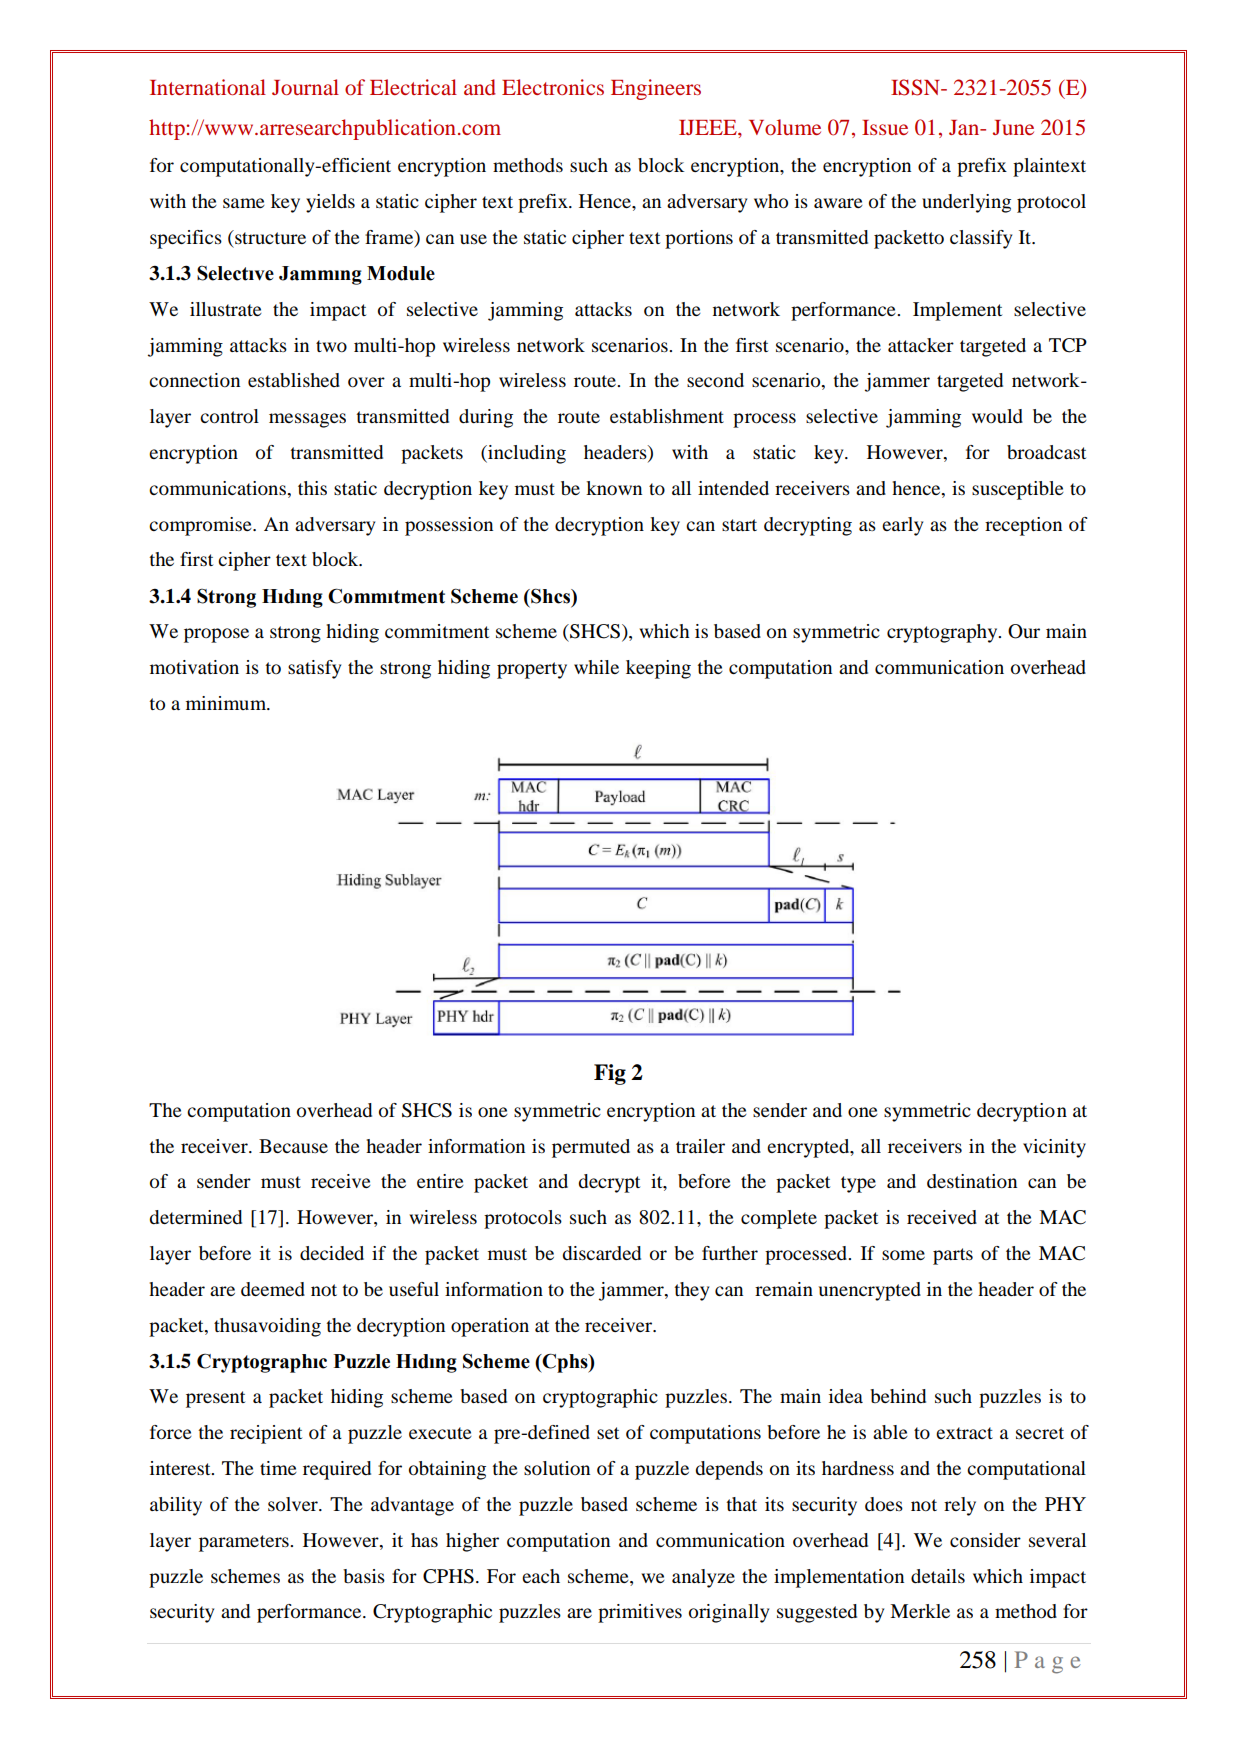 This screenshot has height=1749, width=1237. Describe the element at coordinates (305, 87) in the screenshot. I see `Journal` at that location.
